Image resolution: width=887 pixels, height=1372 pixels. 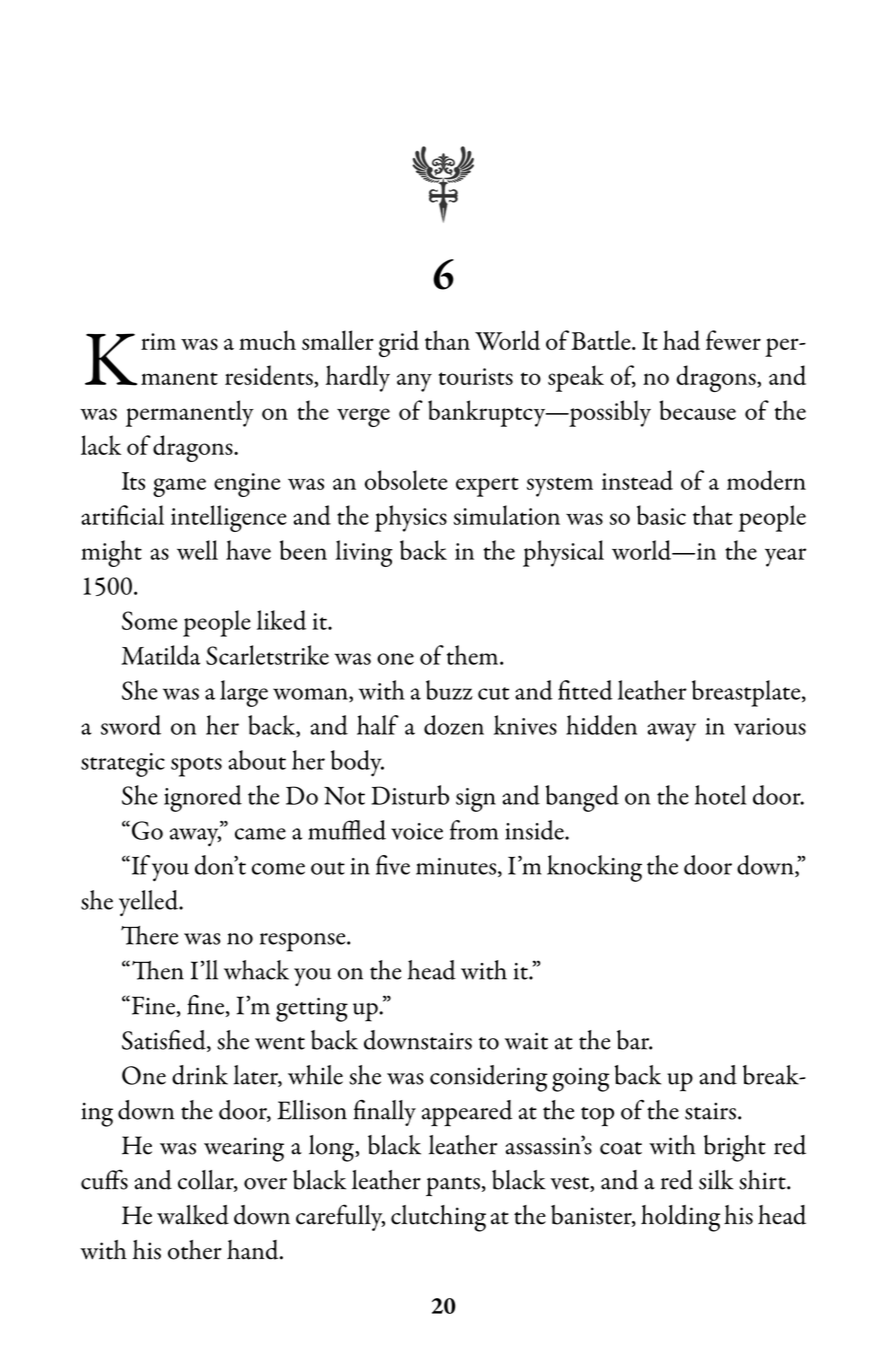 What do you see at coordinates (203, 798) in the page?
I see `ignored` at bounding box center [203, 798].
